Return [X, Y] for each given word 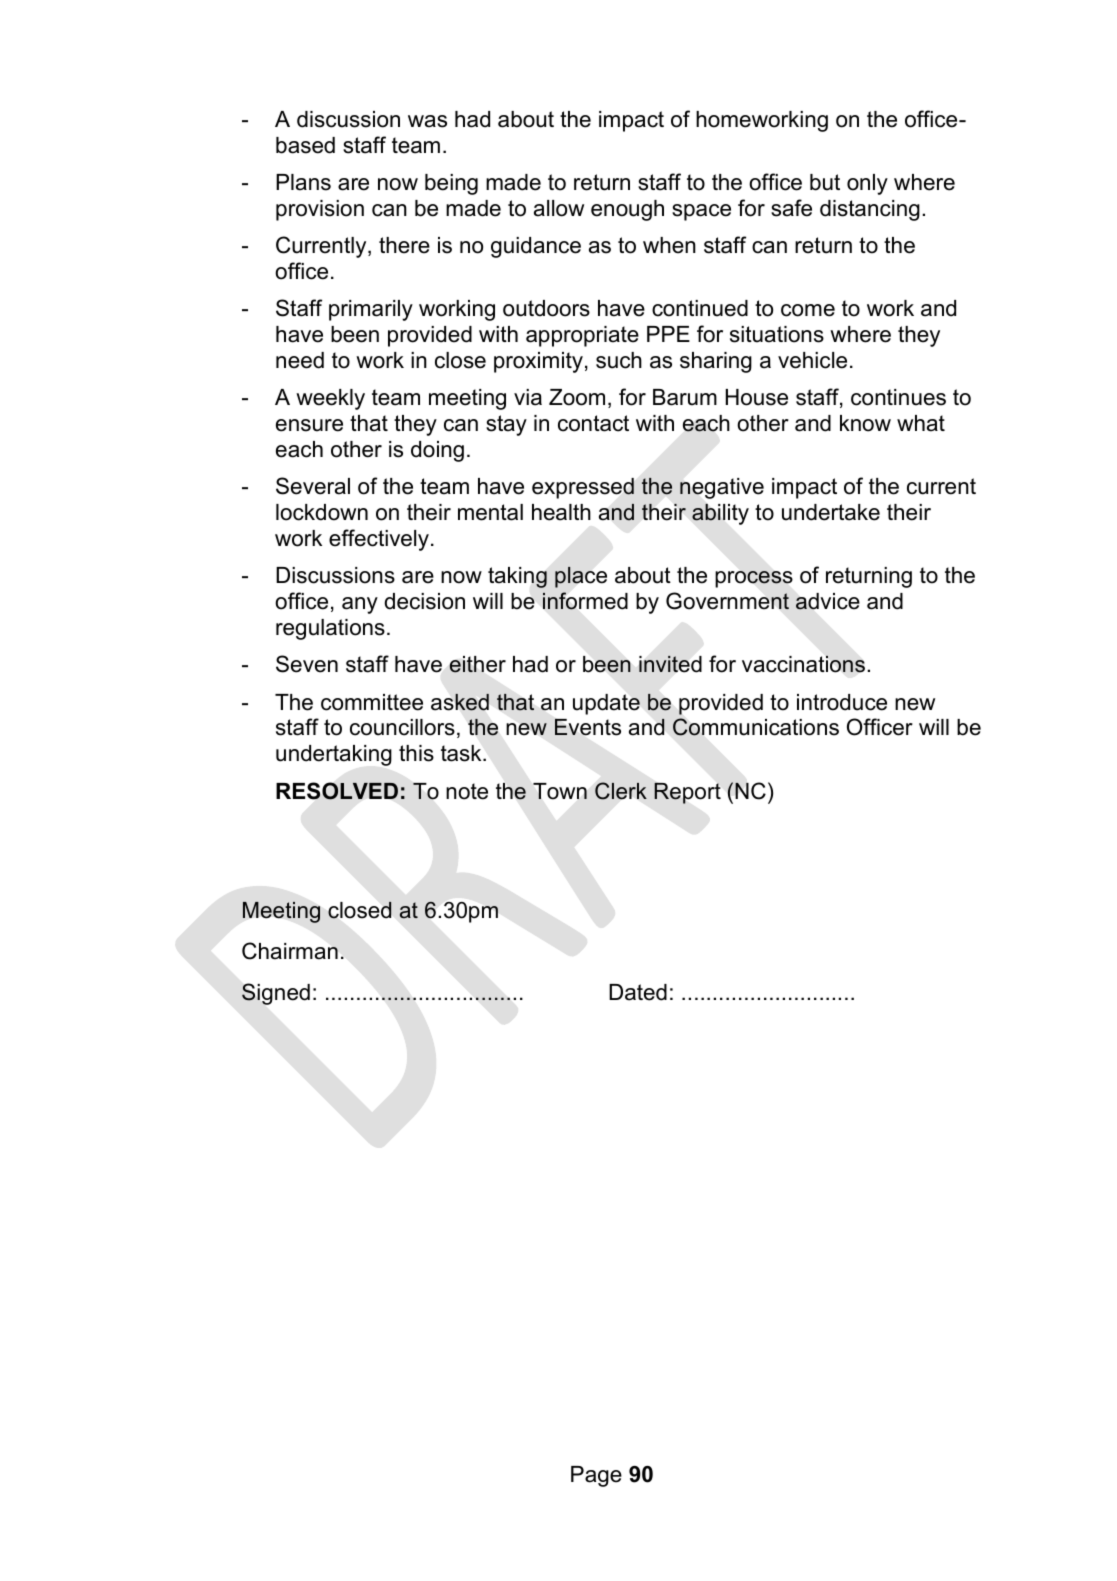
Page [596, 1476]
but [825, 182]
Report [687, 793]
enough [627, 210]
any [360, 605]
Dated [638, 992]
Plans [303, 182]
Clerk [621, 791]
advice [828, 601]
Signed [276, 994]
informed [585, 601]
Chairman [290, 951]
